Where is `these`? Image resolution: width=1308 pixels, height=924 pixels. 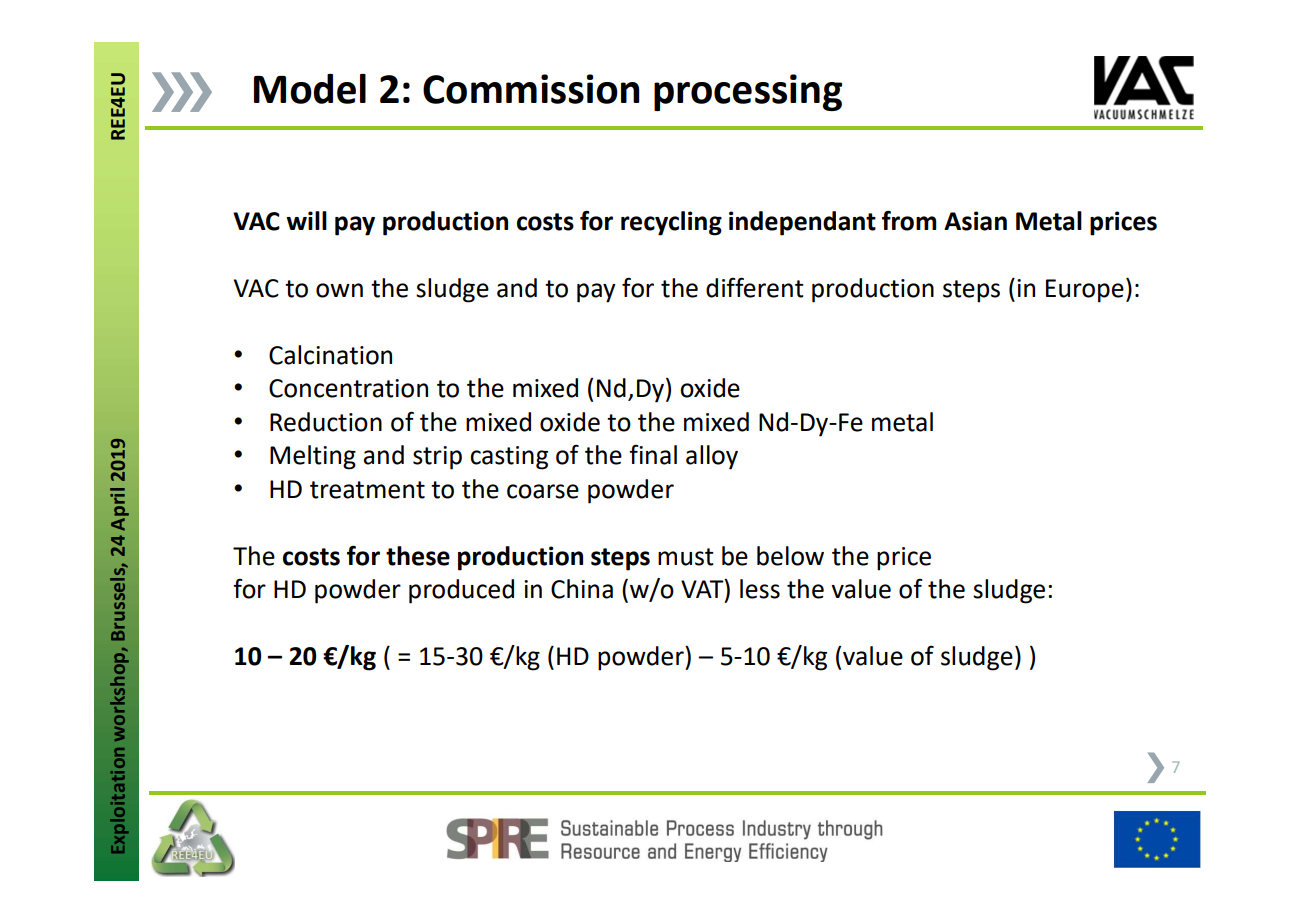 these is located at coordinates (418, 556).
